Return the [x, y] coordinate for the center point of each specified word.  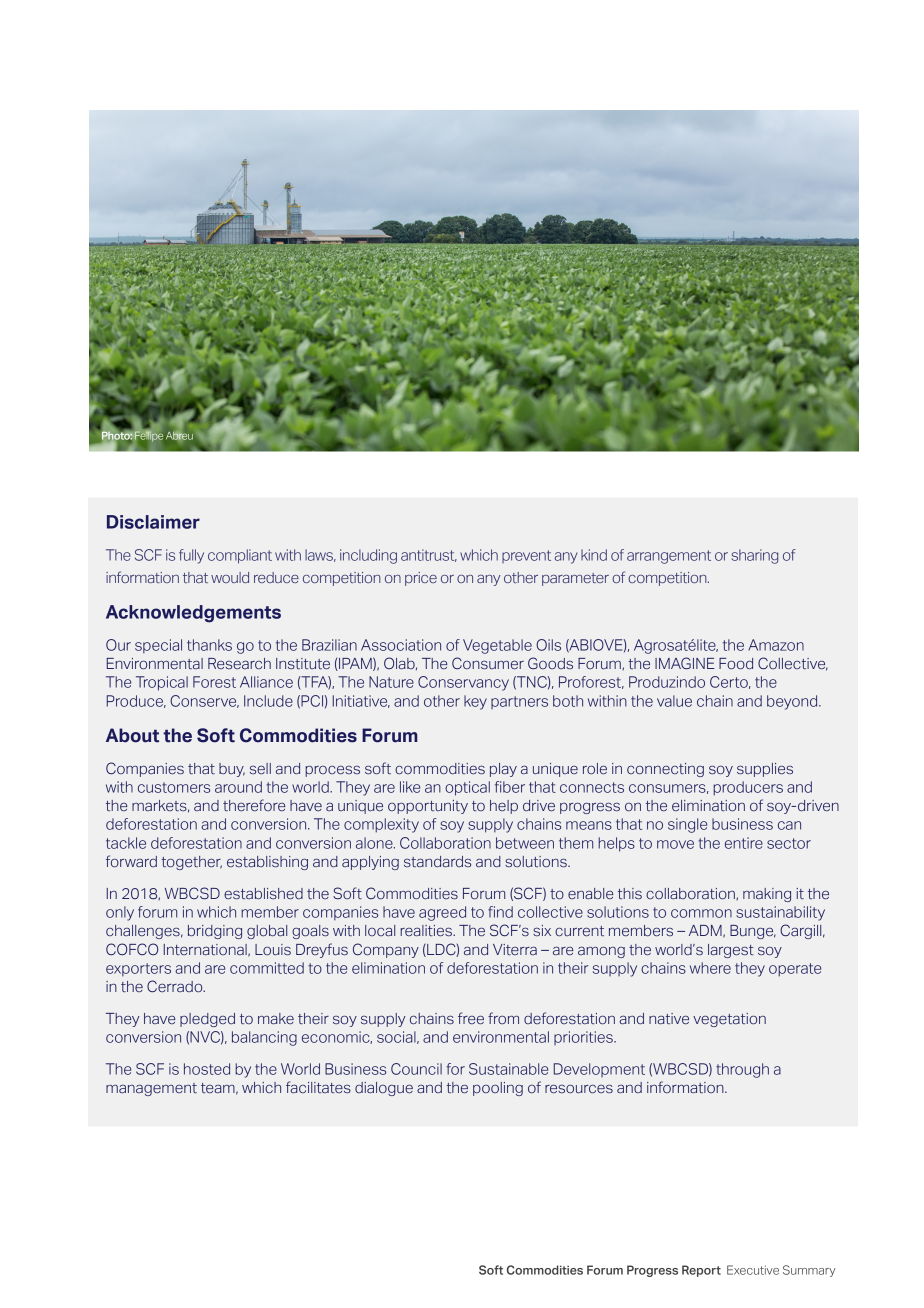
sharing [754, 556]
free [471, 1018]
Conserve [204, 701]
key [475, 702]
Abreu [179, 435]
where [710, 968]
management [151, 1089]
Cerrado [176, 986]
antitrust [429, 555]
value [674, 701]
